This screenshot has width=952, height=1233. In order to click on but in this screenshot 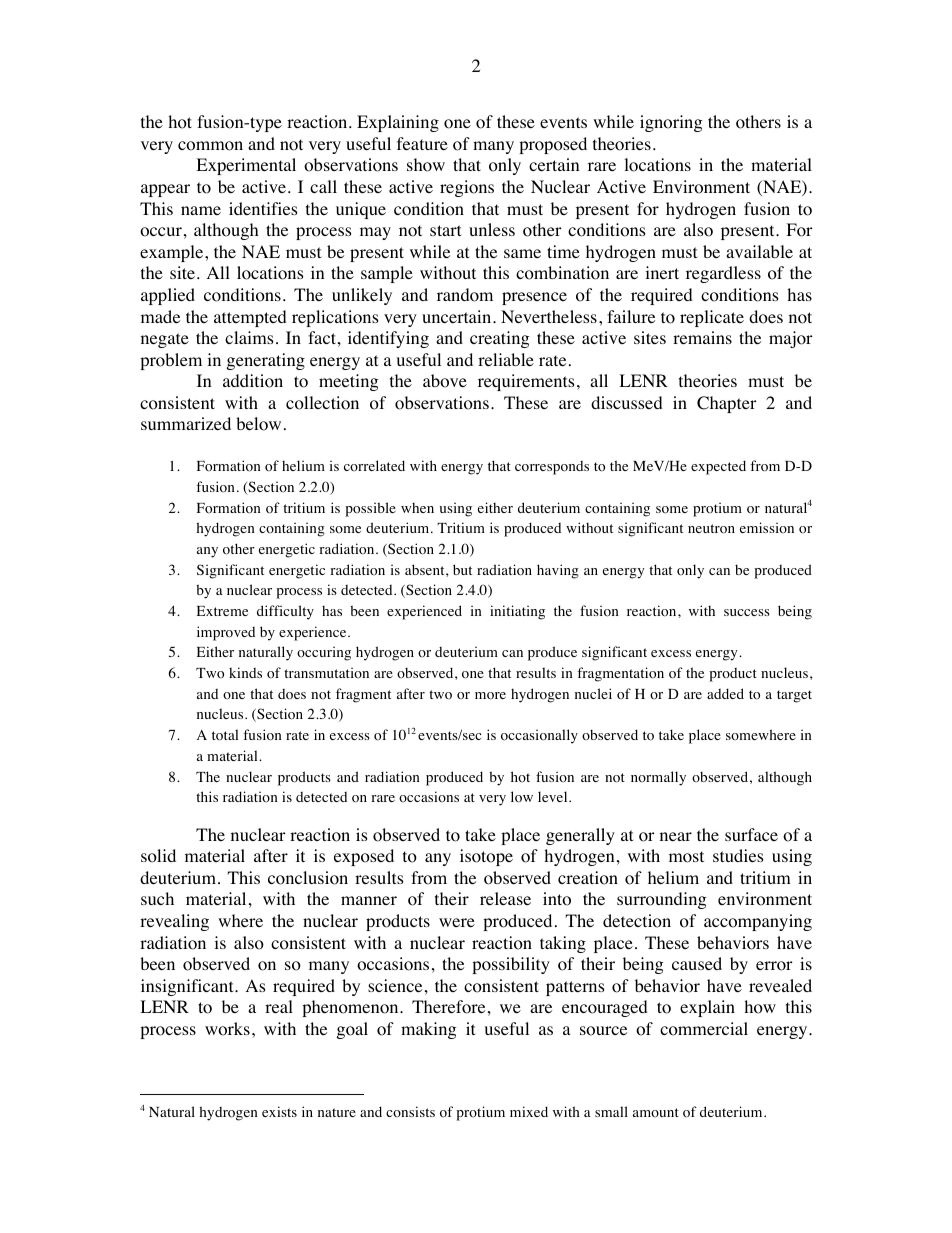, I will do `click(462, 569)`.
